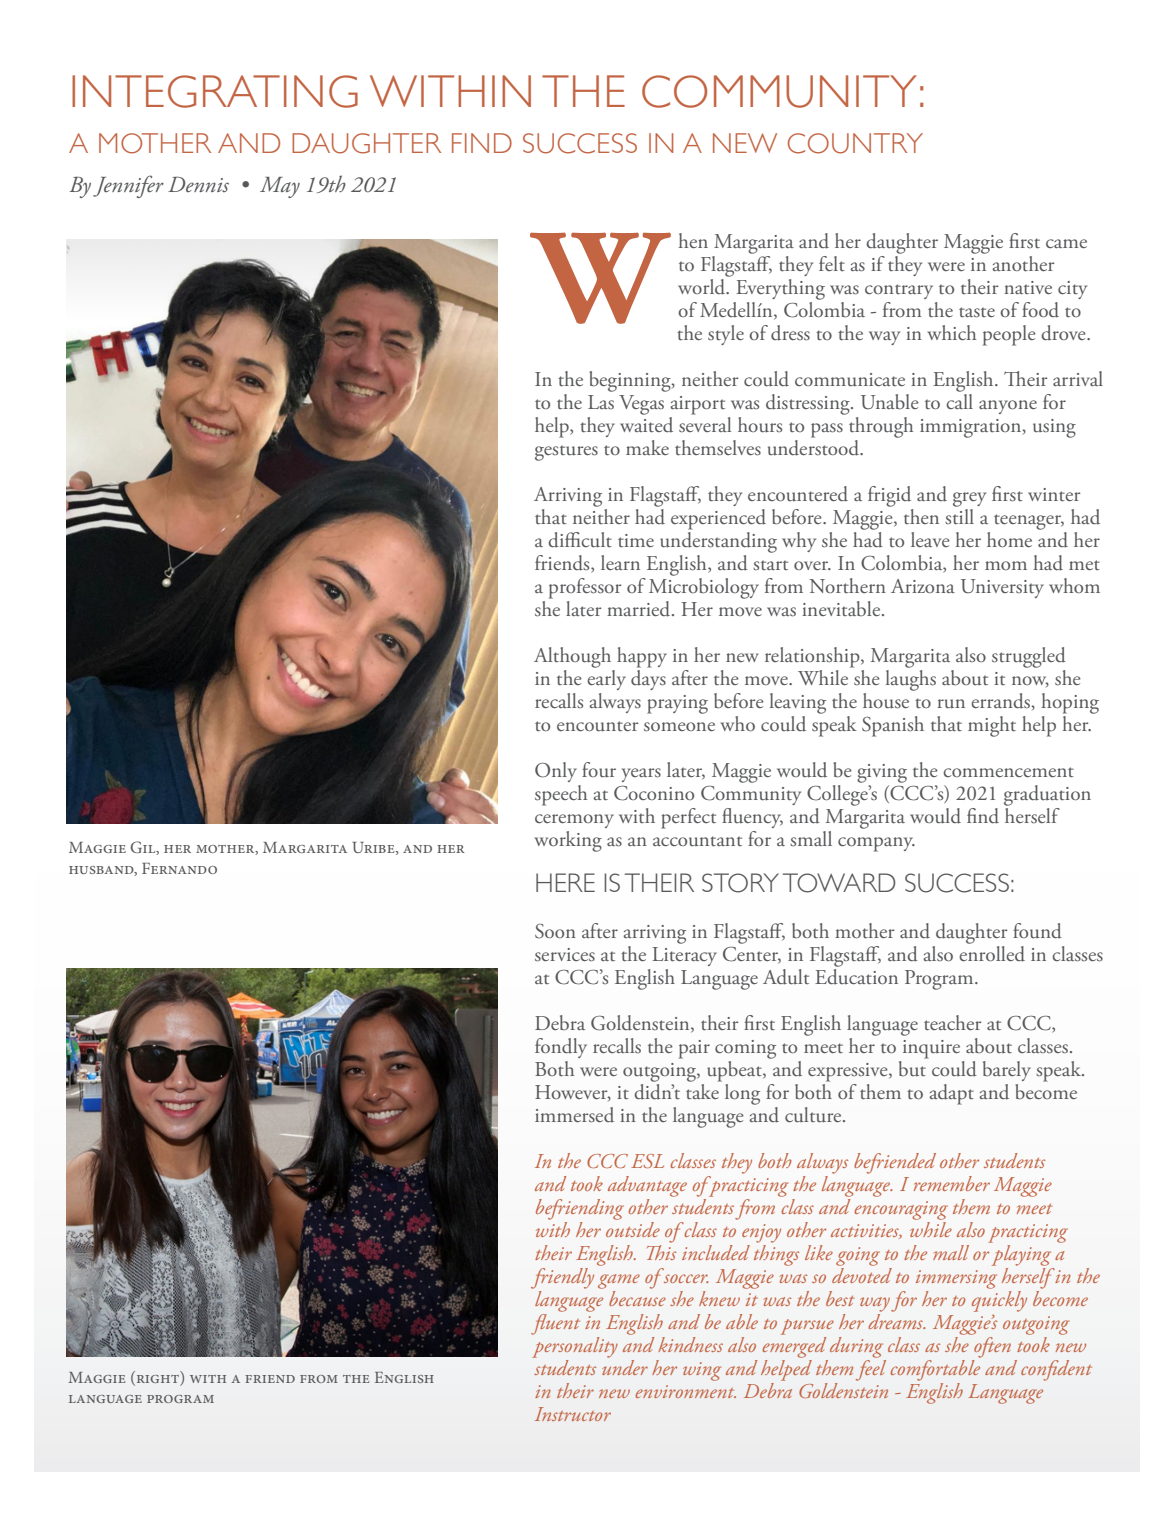  What do you see at coordinates (482, 143) in the image?
I see `FIND` at bounding box center [482, 143].
